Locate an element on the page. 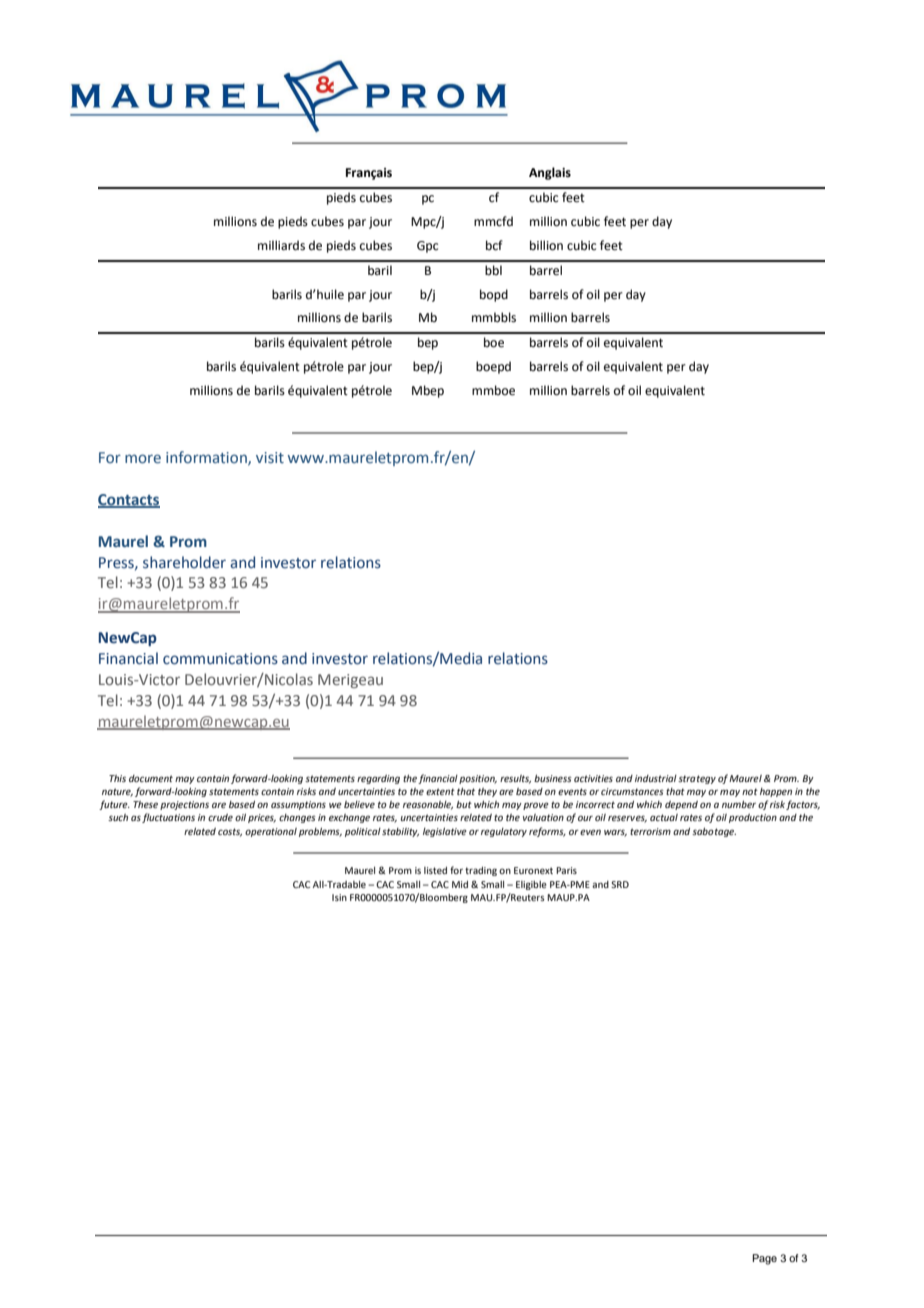  Gpc is located at coordinates (427, 247).
